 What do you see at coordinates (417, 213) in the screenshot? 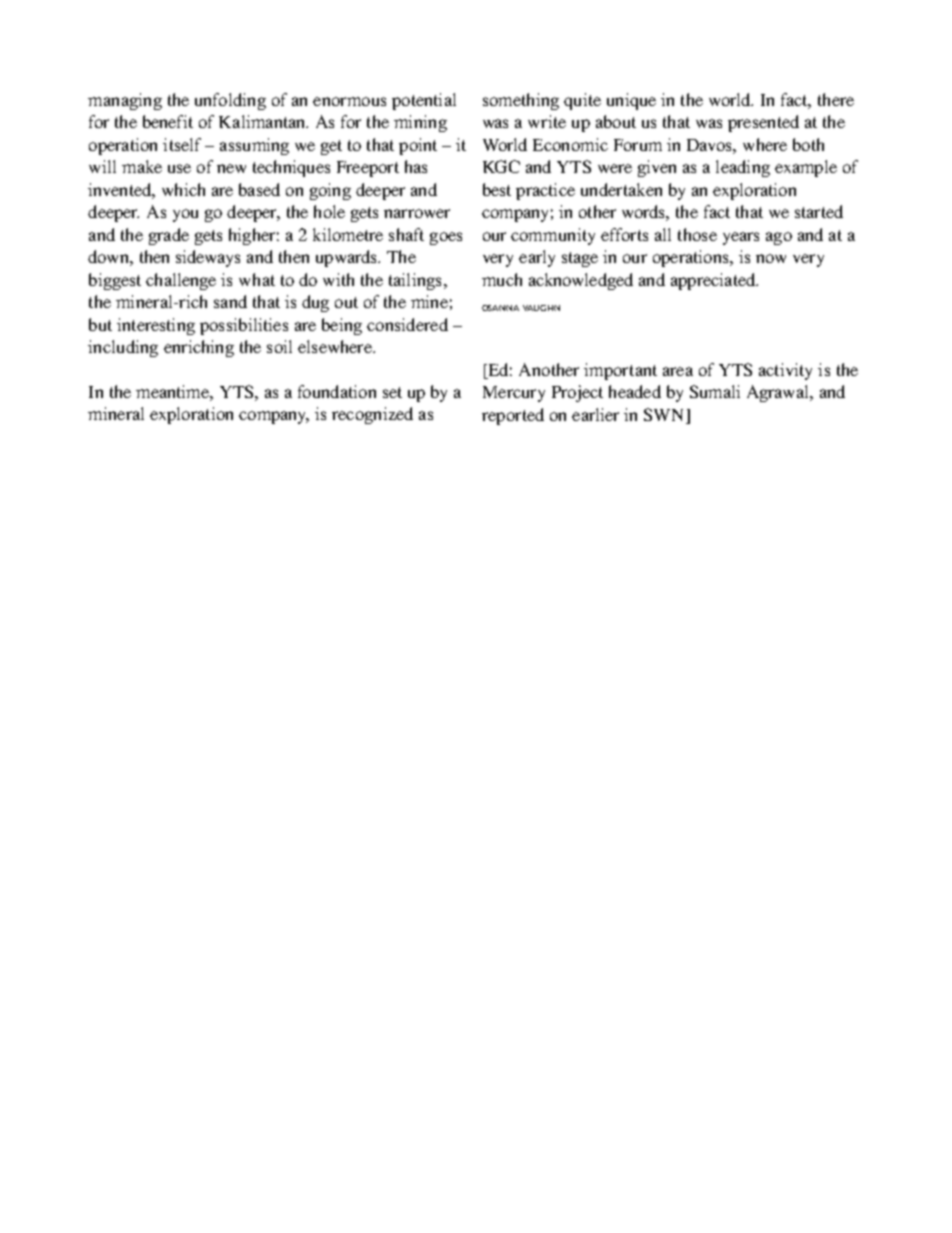
I see `narrower` at bounding box center [417, 213].
